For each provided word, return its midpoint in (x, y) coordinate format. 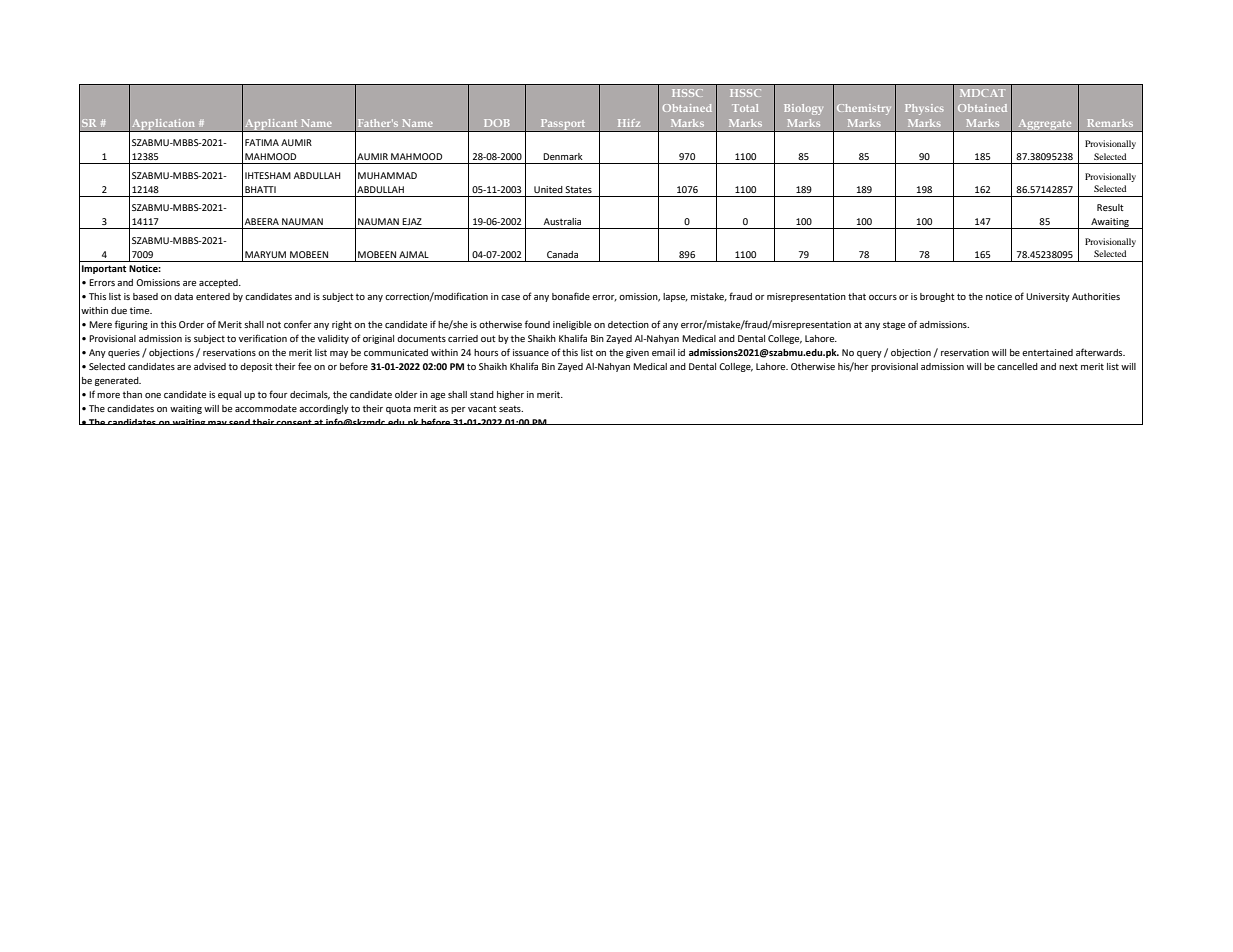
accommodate (266, 408)
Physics (924, 109)
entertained (1047, 352)
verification (263, 338)
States (578, 189)
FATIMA (262, 142)
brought (937, 297)
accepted (219, 283)
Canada (562, 254)
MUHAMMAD (387, 175)
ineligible (572, 325)
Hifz (629, 123)
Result (1110, 207)
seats (511, 408)
